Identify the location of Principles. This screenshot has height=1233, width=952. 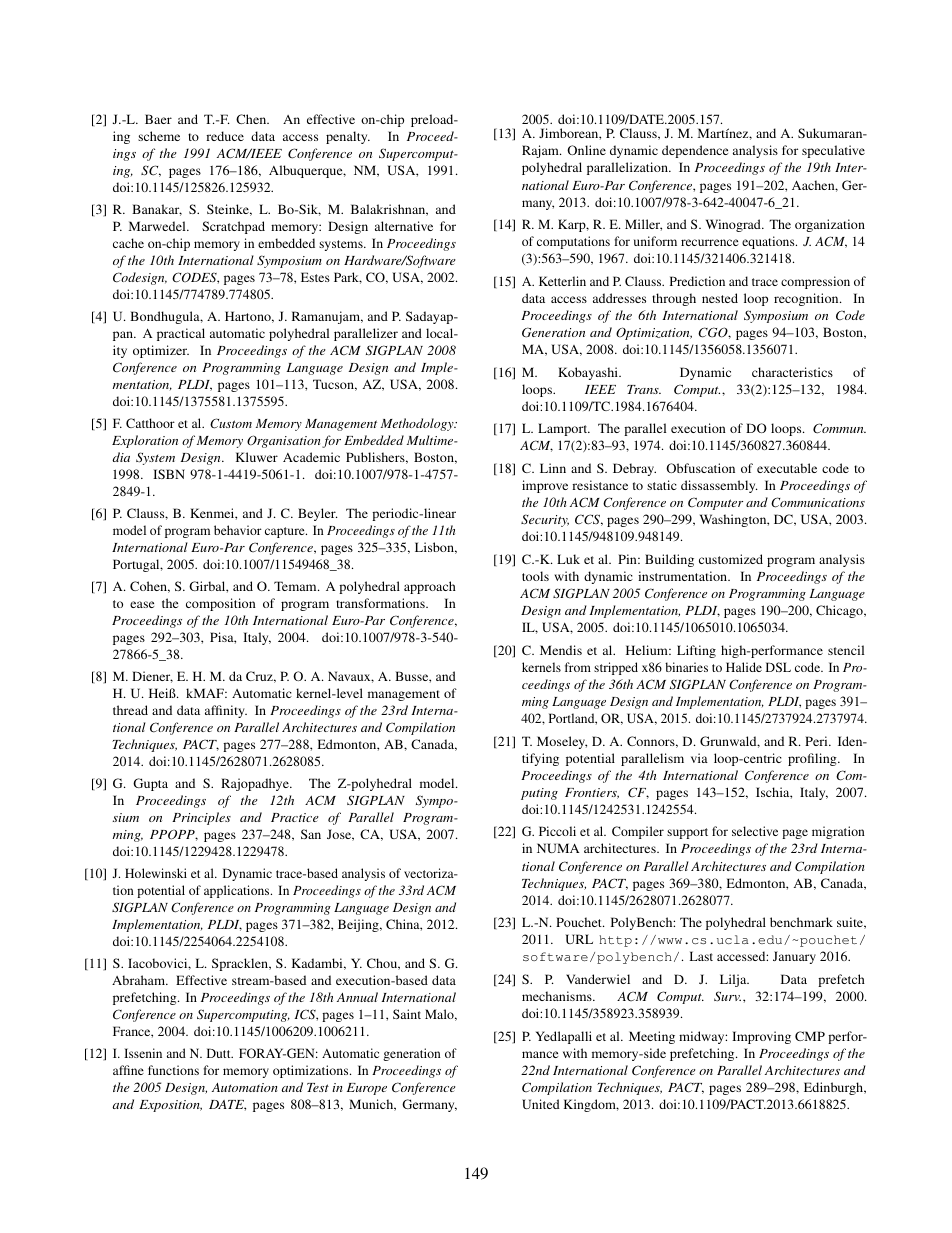
(201, 818).
